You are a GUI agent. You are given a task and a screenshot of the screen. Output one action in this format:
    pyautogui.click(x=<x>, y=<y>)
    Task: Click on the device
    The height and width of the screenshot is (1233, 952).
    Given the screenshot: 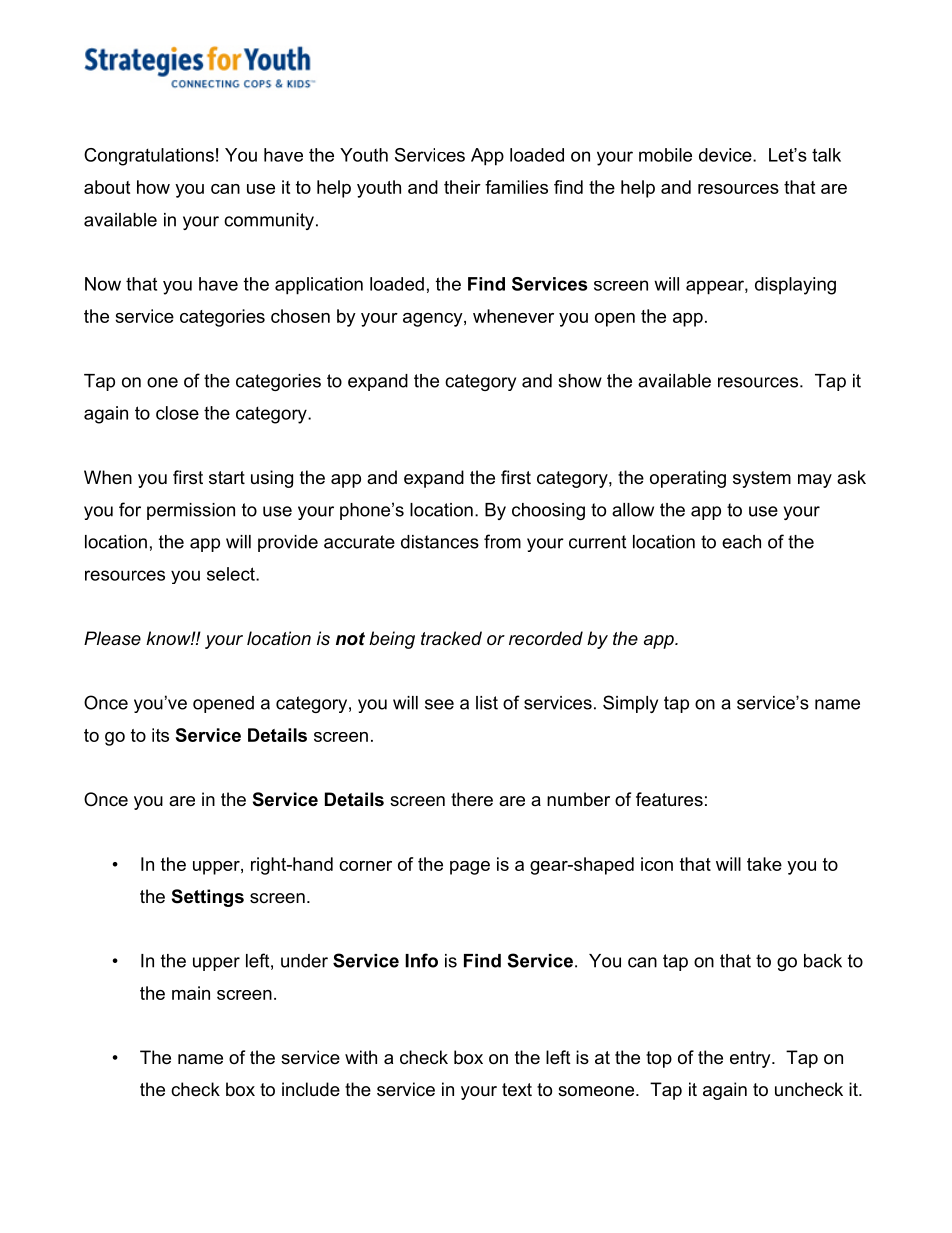 What is the action you would take?
    pyautogui.click(x=726, y=155)
